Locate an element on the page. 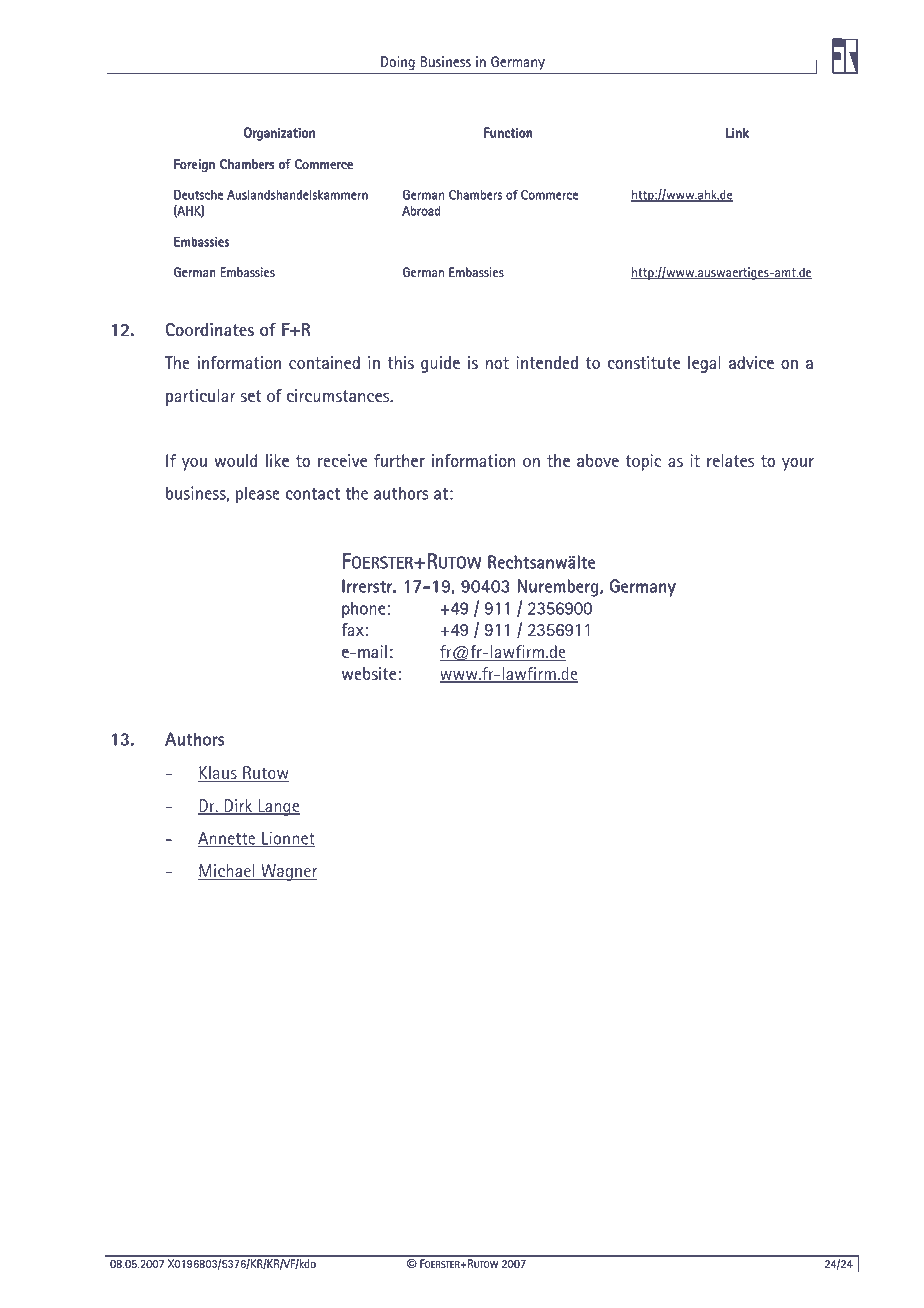 Image resolution: width=924 pixels, height=1308 pixels. relates is located at coordinates (731, 460).
